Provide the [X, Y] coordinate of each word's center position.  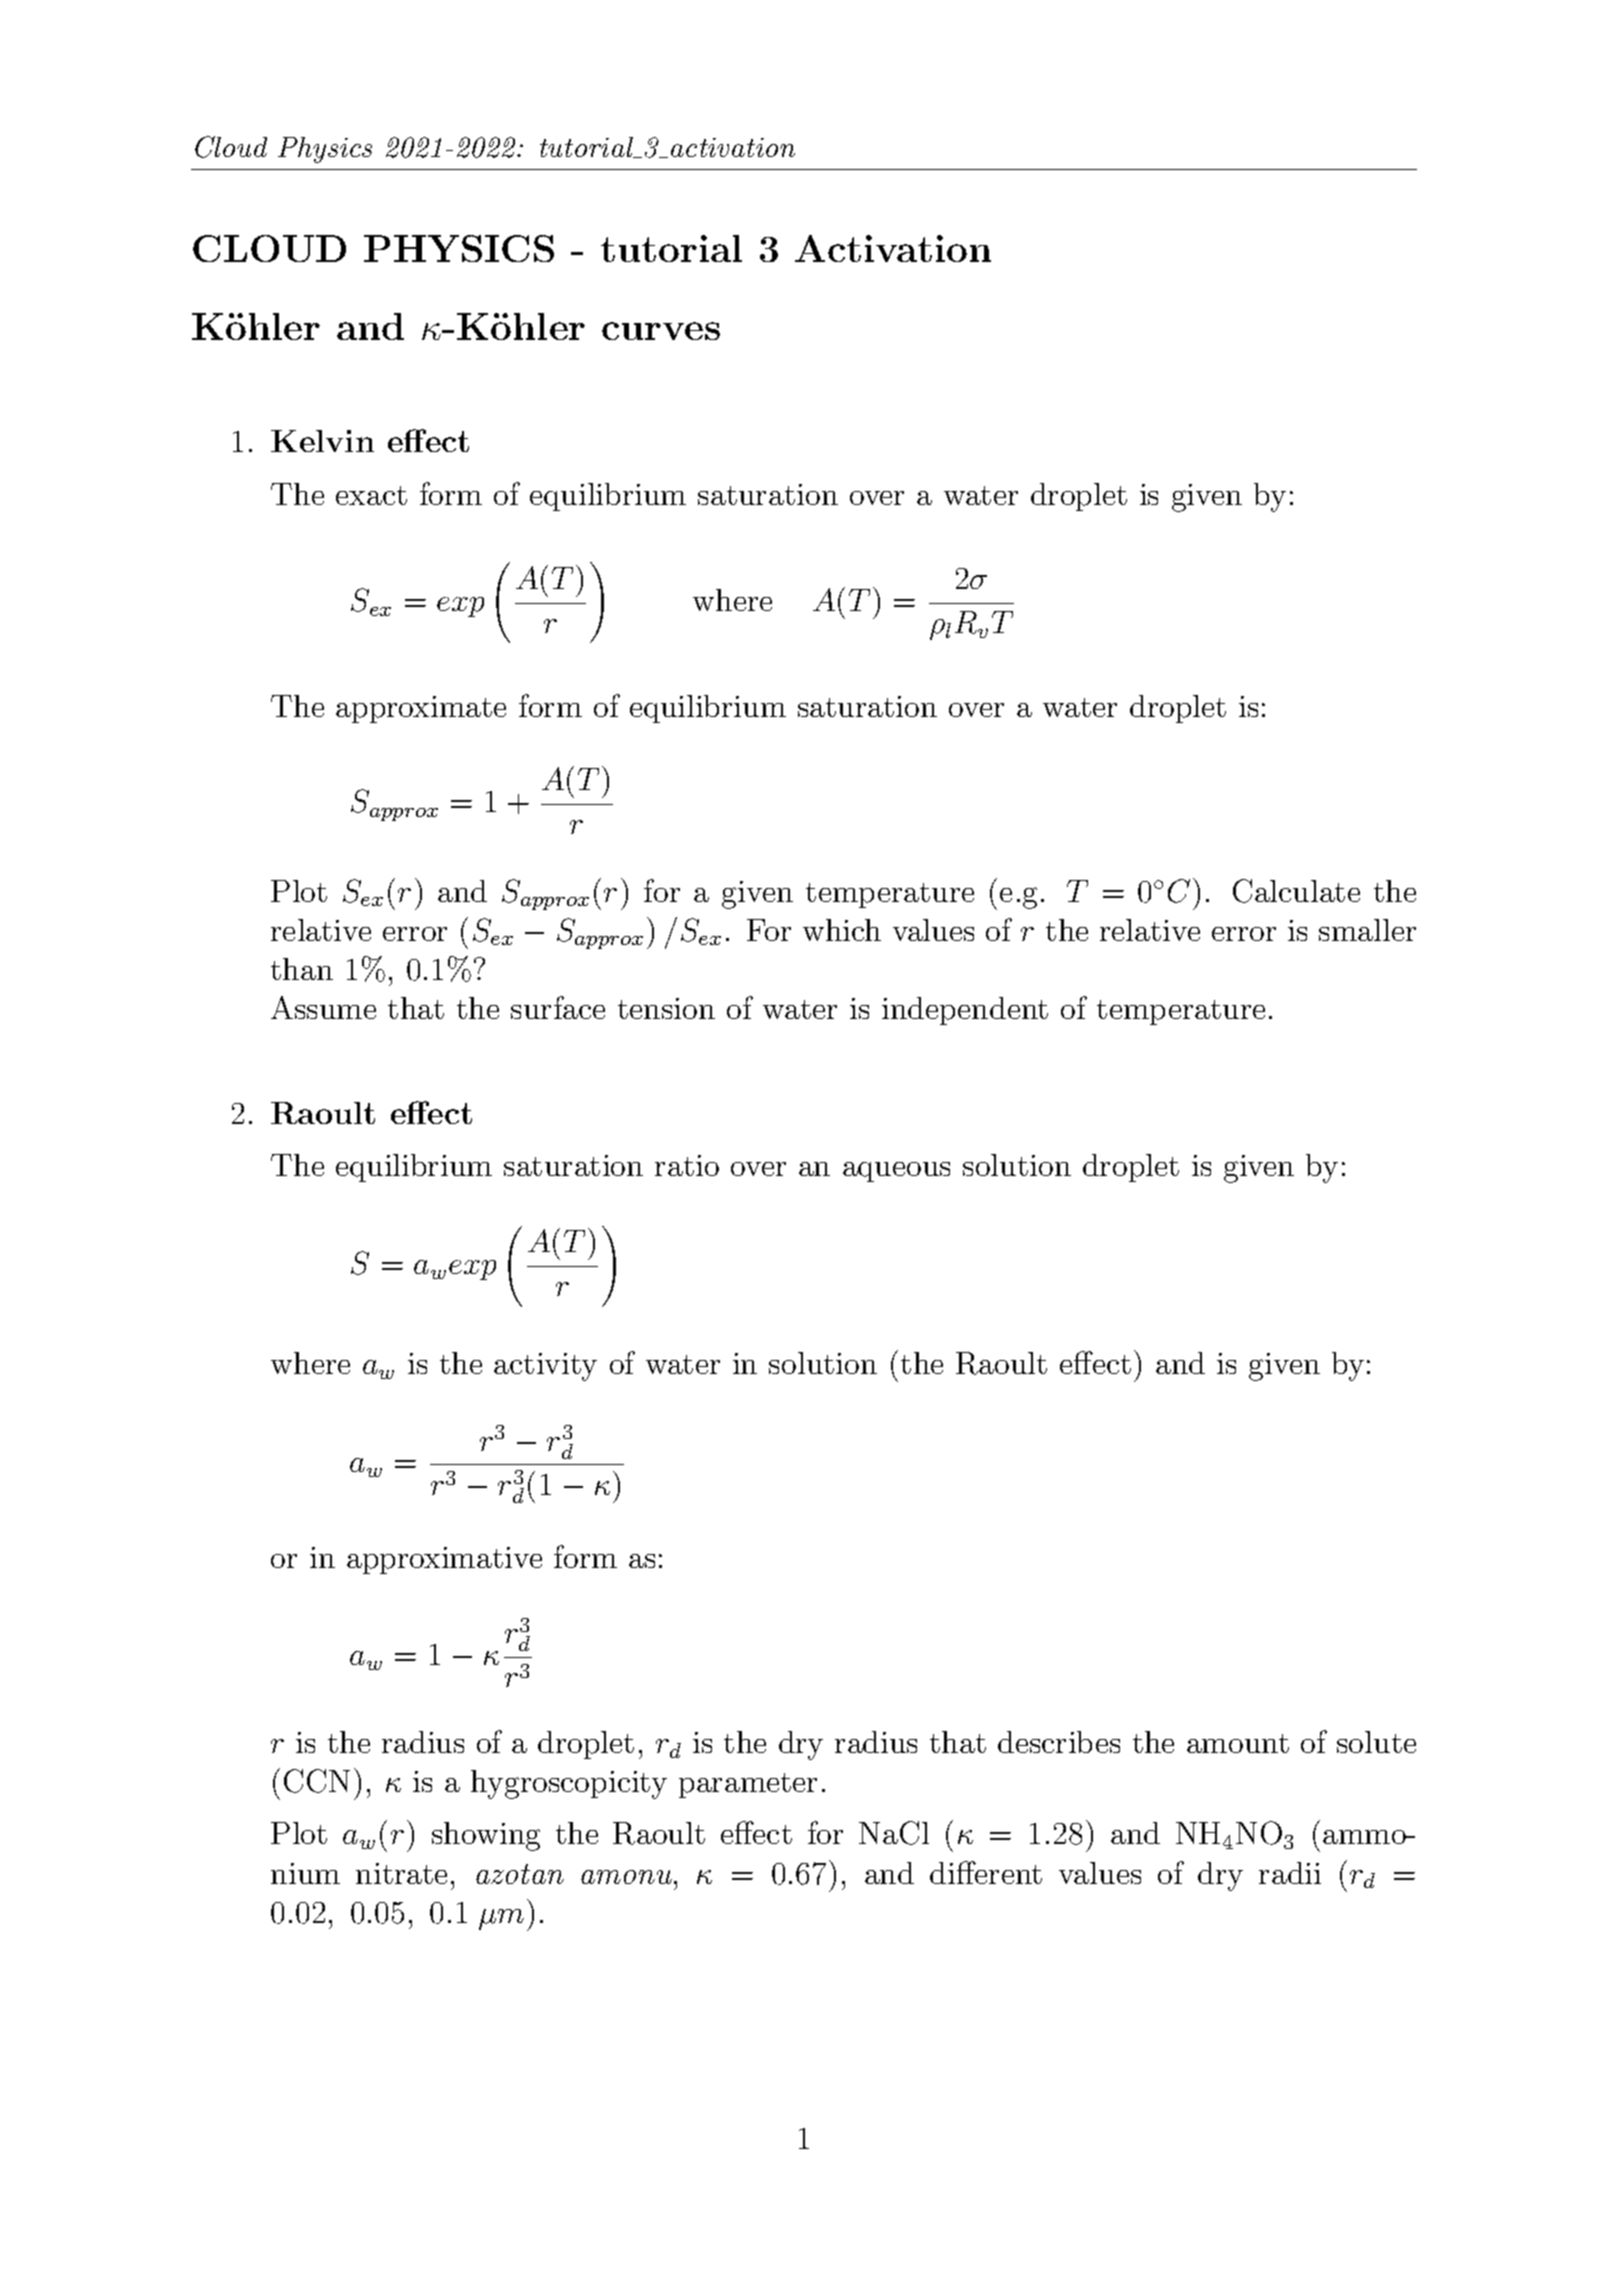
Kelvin [322, 441]
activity [545, 1367]
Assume [323, 1007]
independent [965, 1011]
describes [1059, 1742]
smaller [1367, 930]
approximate [421, 709]
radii [1290, 1873]
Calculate [1296, 891]
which [842, 930]
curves [661, 331]
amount [1238, 1743]
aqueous [896, 1172]
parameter [748, 1785]
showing [486, 1836]
